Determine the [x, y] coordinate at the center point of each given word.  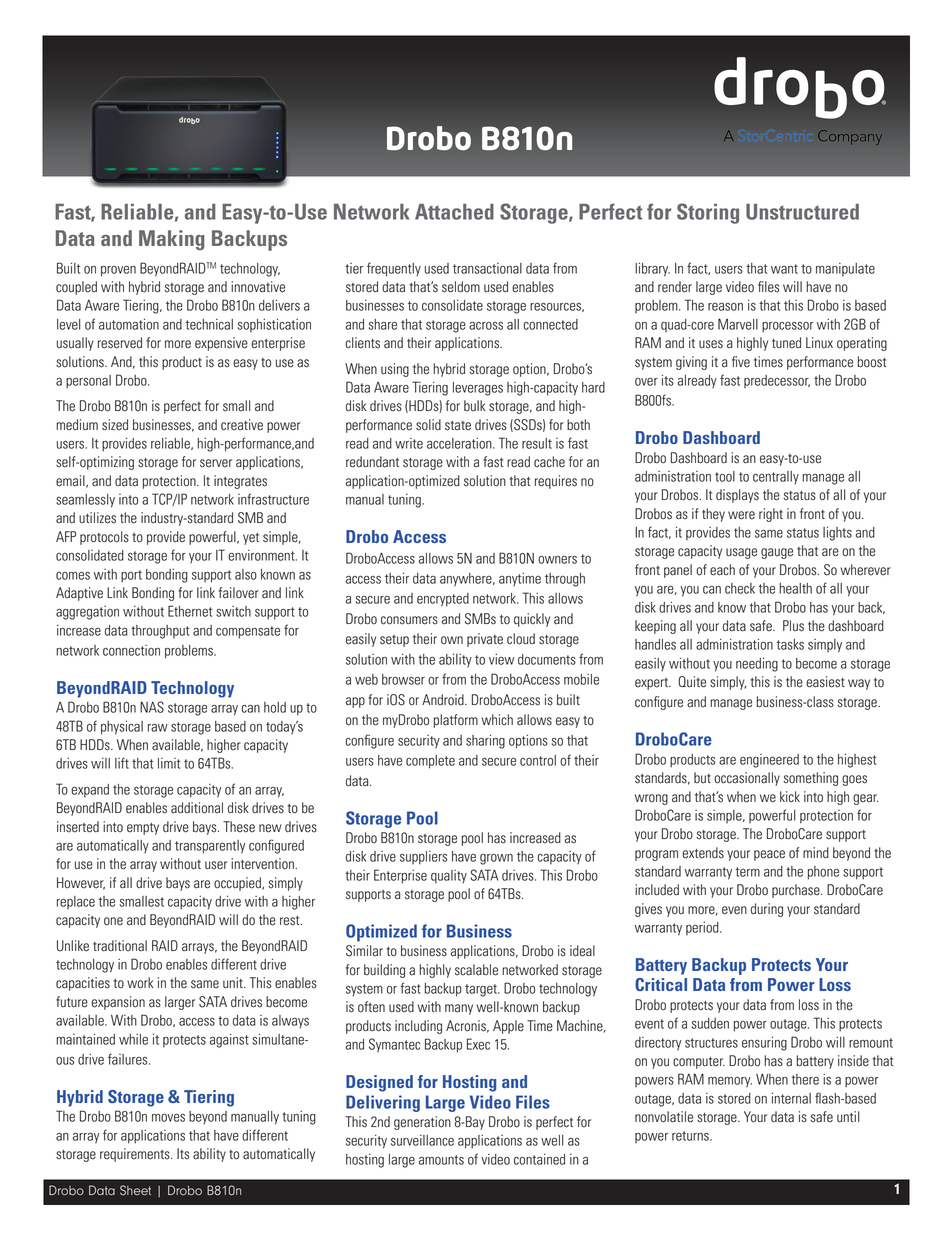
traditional [120, 946]
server [216, 463]
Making [172, 240]
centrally [776, 477]
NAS [152, 707]
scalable [476, 970]
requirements [136, 1155]
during [767, 910]
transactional [487, 268]
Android [444, 700]
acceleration [460, 443]
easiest [825, 682]
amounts [441, 1160]
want [784, 269]
